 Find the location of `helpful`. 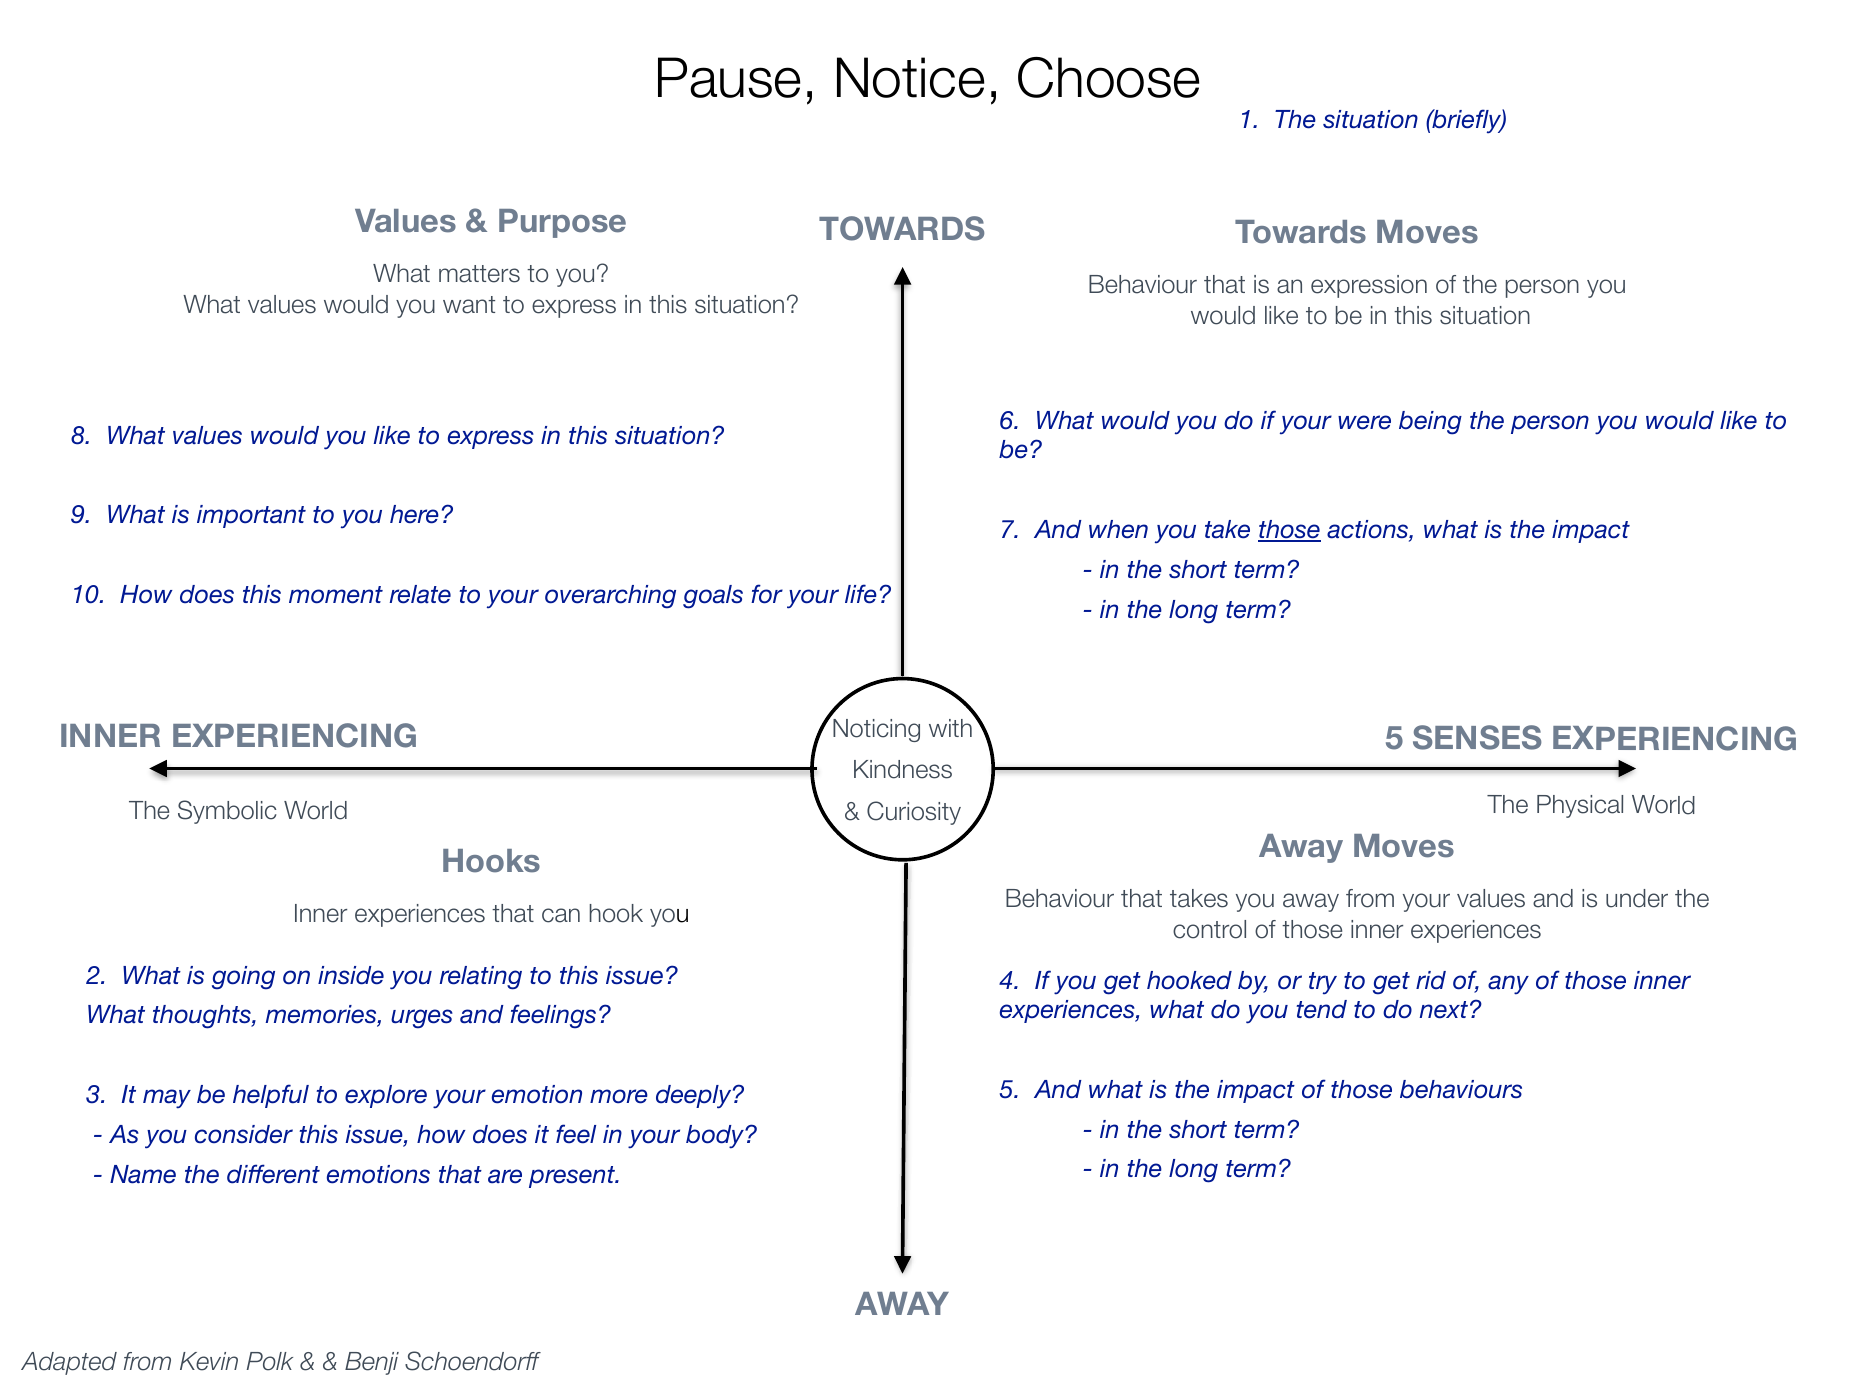

helpful is located at coordinates (271, 1096).
